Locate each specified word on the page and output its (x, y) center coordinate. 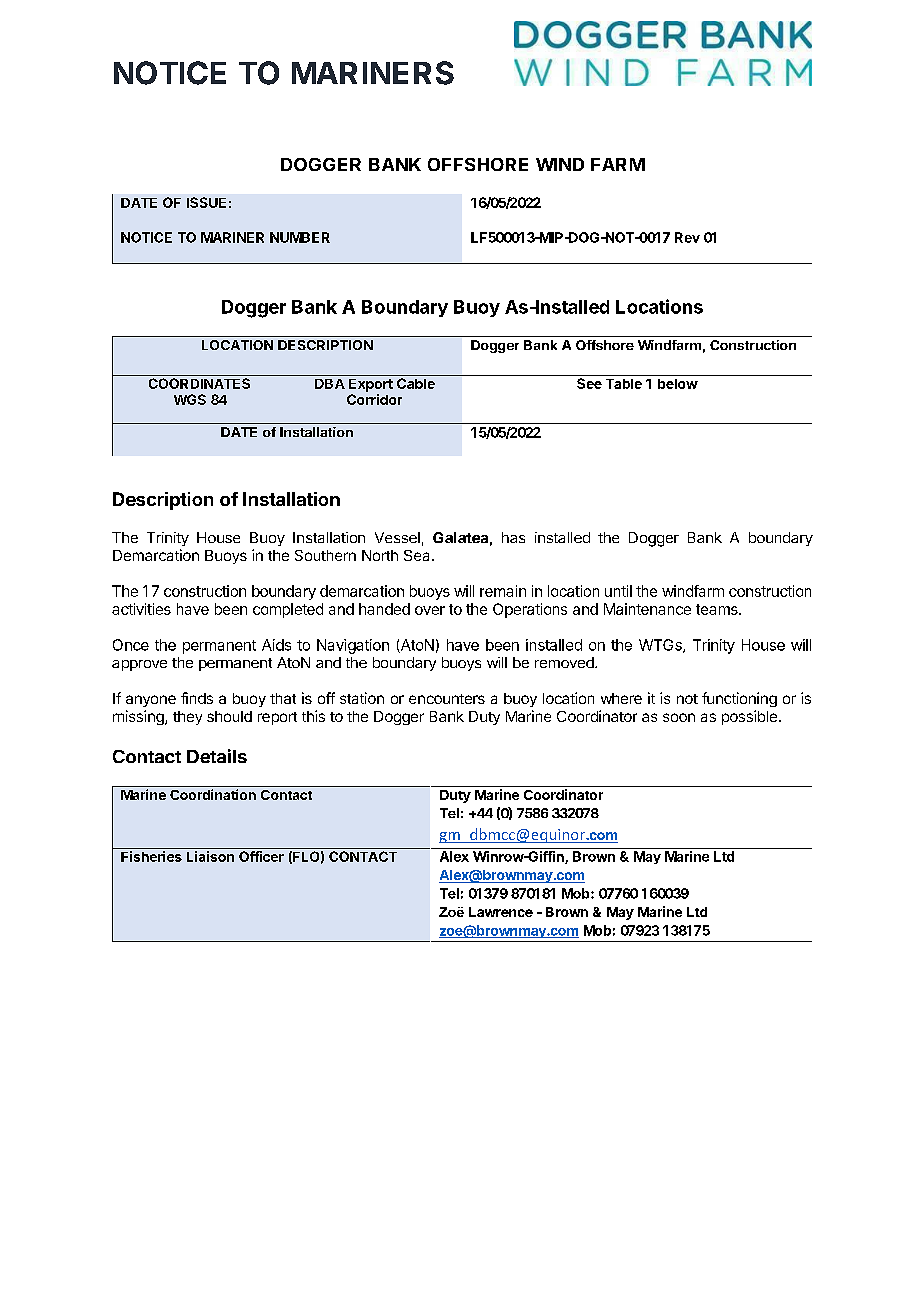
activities (141, 609)
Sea (418, 555)
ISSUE (206, 202)
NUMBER (300, 237)
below (678, 384)
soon (679, 717)
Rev (687, 237)
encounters (447, 699)
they (187, 718)
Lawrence (501, 912)
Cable (416, 383)
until (618, 591)
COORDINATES (199, 383)
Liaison (210, 856)
